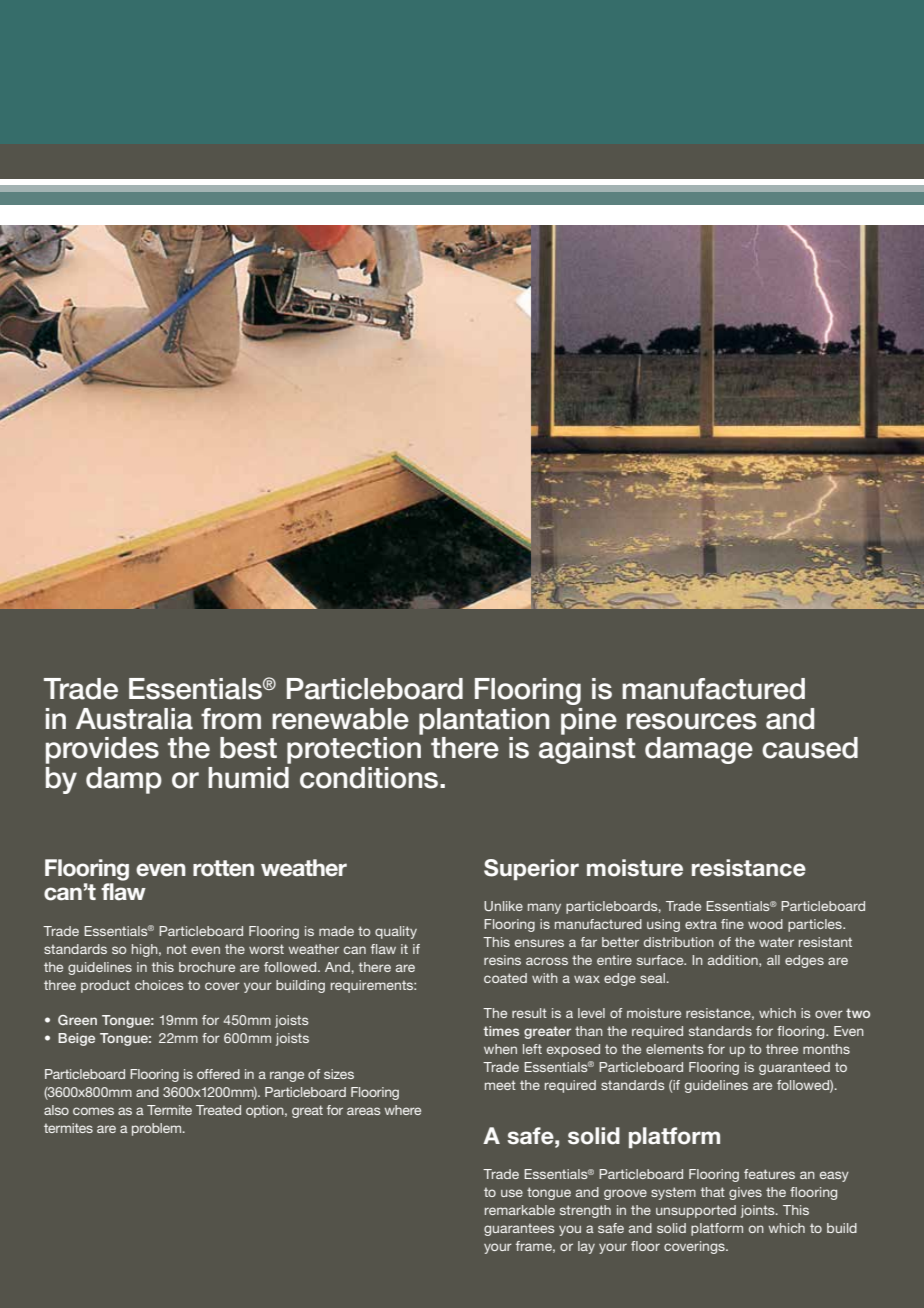 The image size is (924, 1308). Describe the element at coordinates (158, 1129) in the page. I see `problem` at that location.
